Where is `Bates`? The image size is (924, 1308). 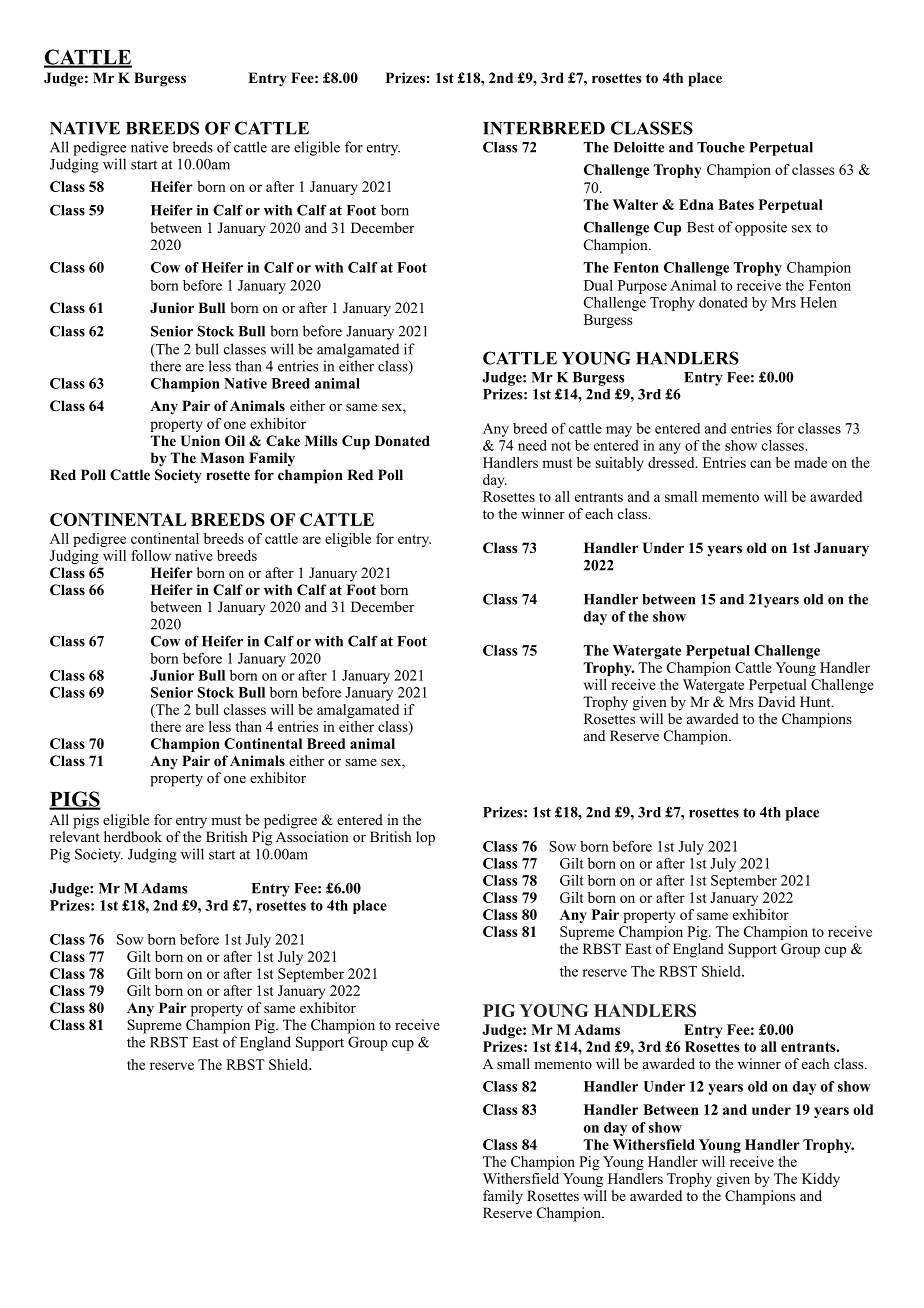
Bates is located at coordinates (736, 204).
